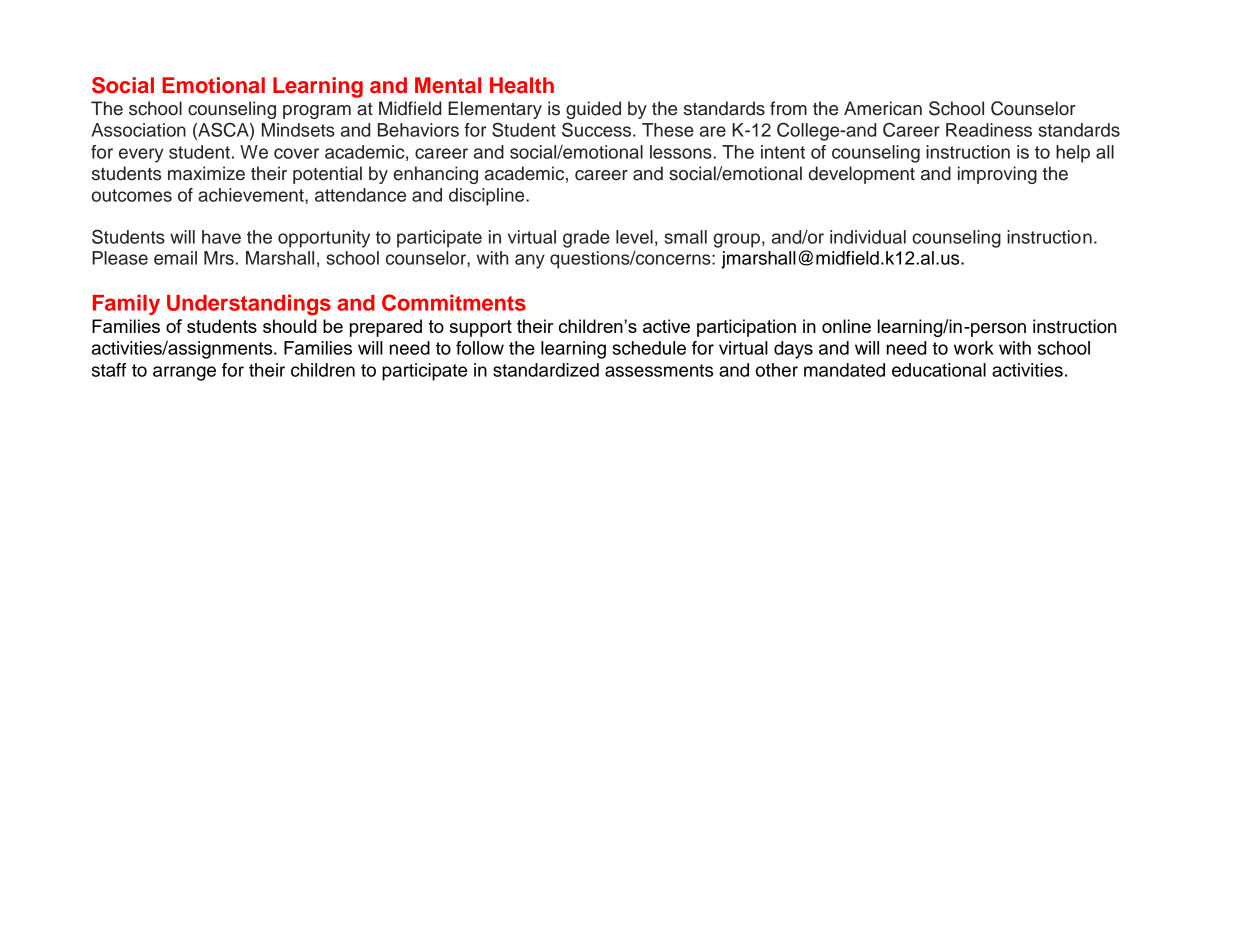  What do you see at coordinates (883, 108) in the document?
I see `American` at bounding box center [883, 108].
